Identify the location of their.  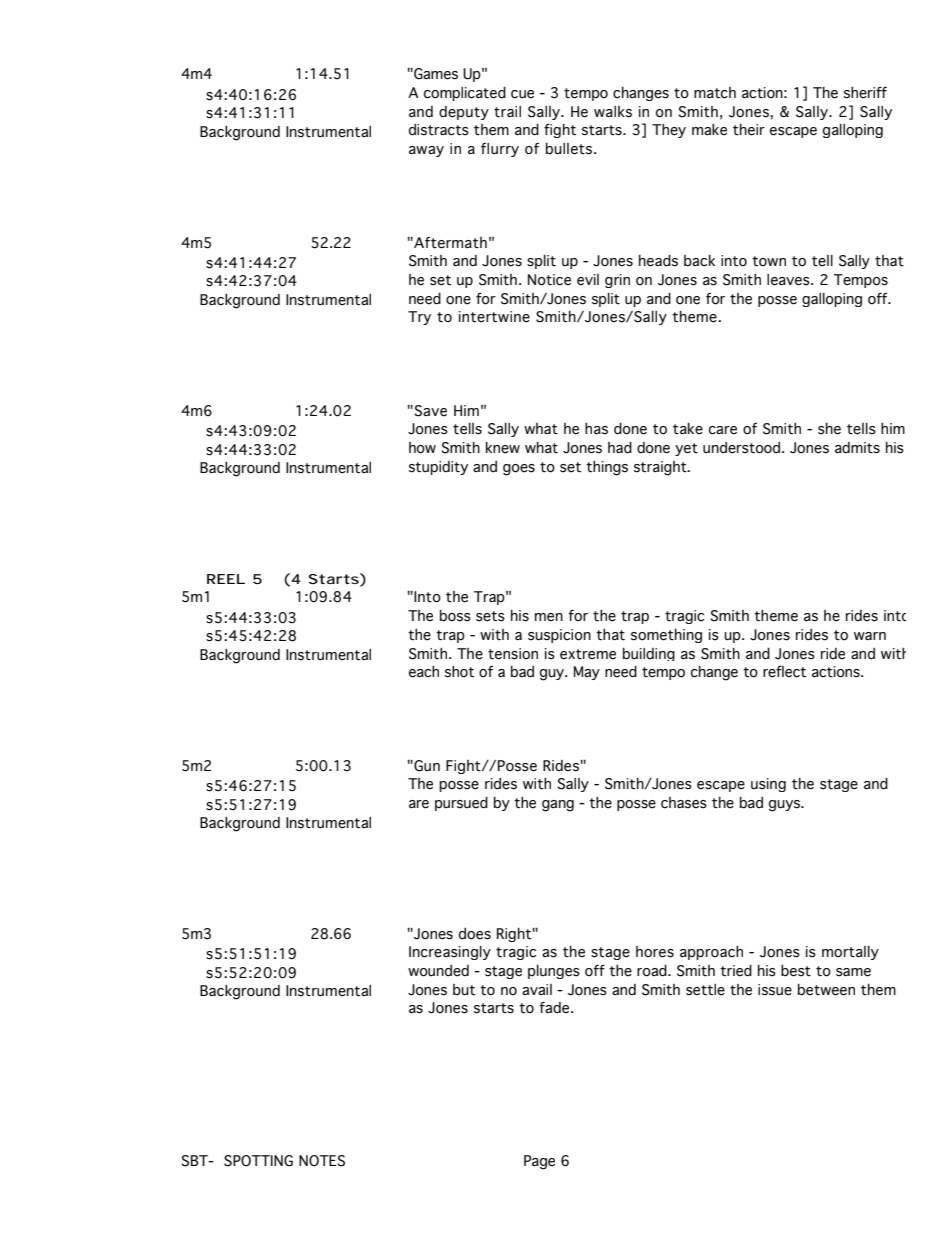
(749, 130).
